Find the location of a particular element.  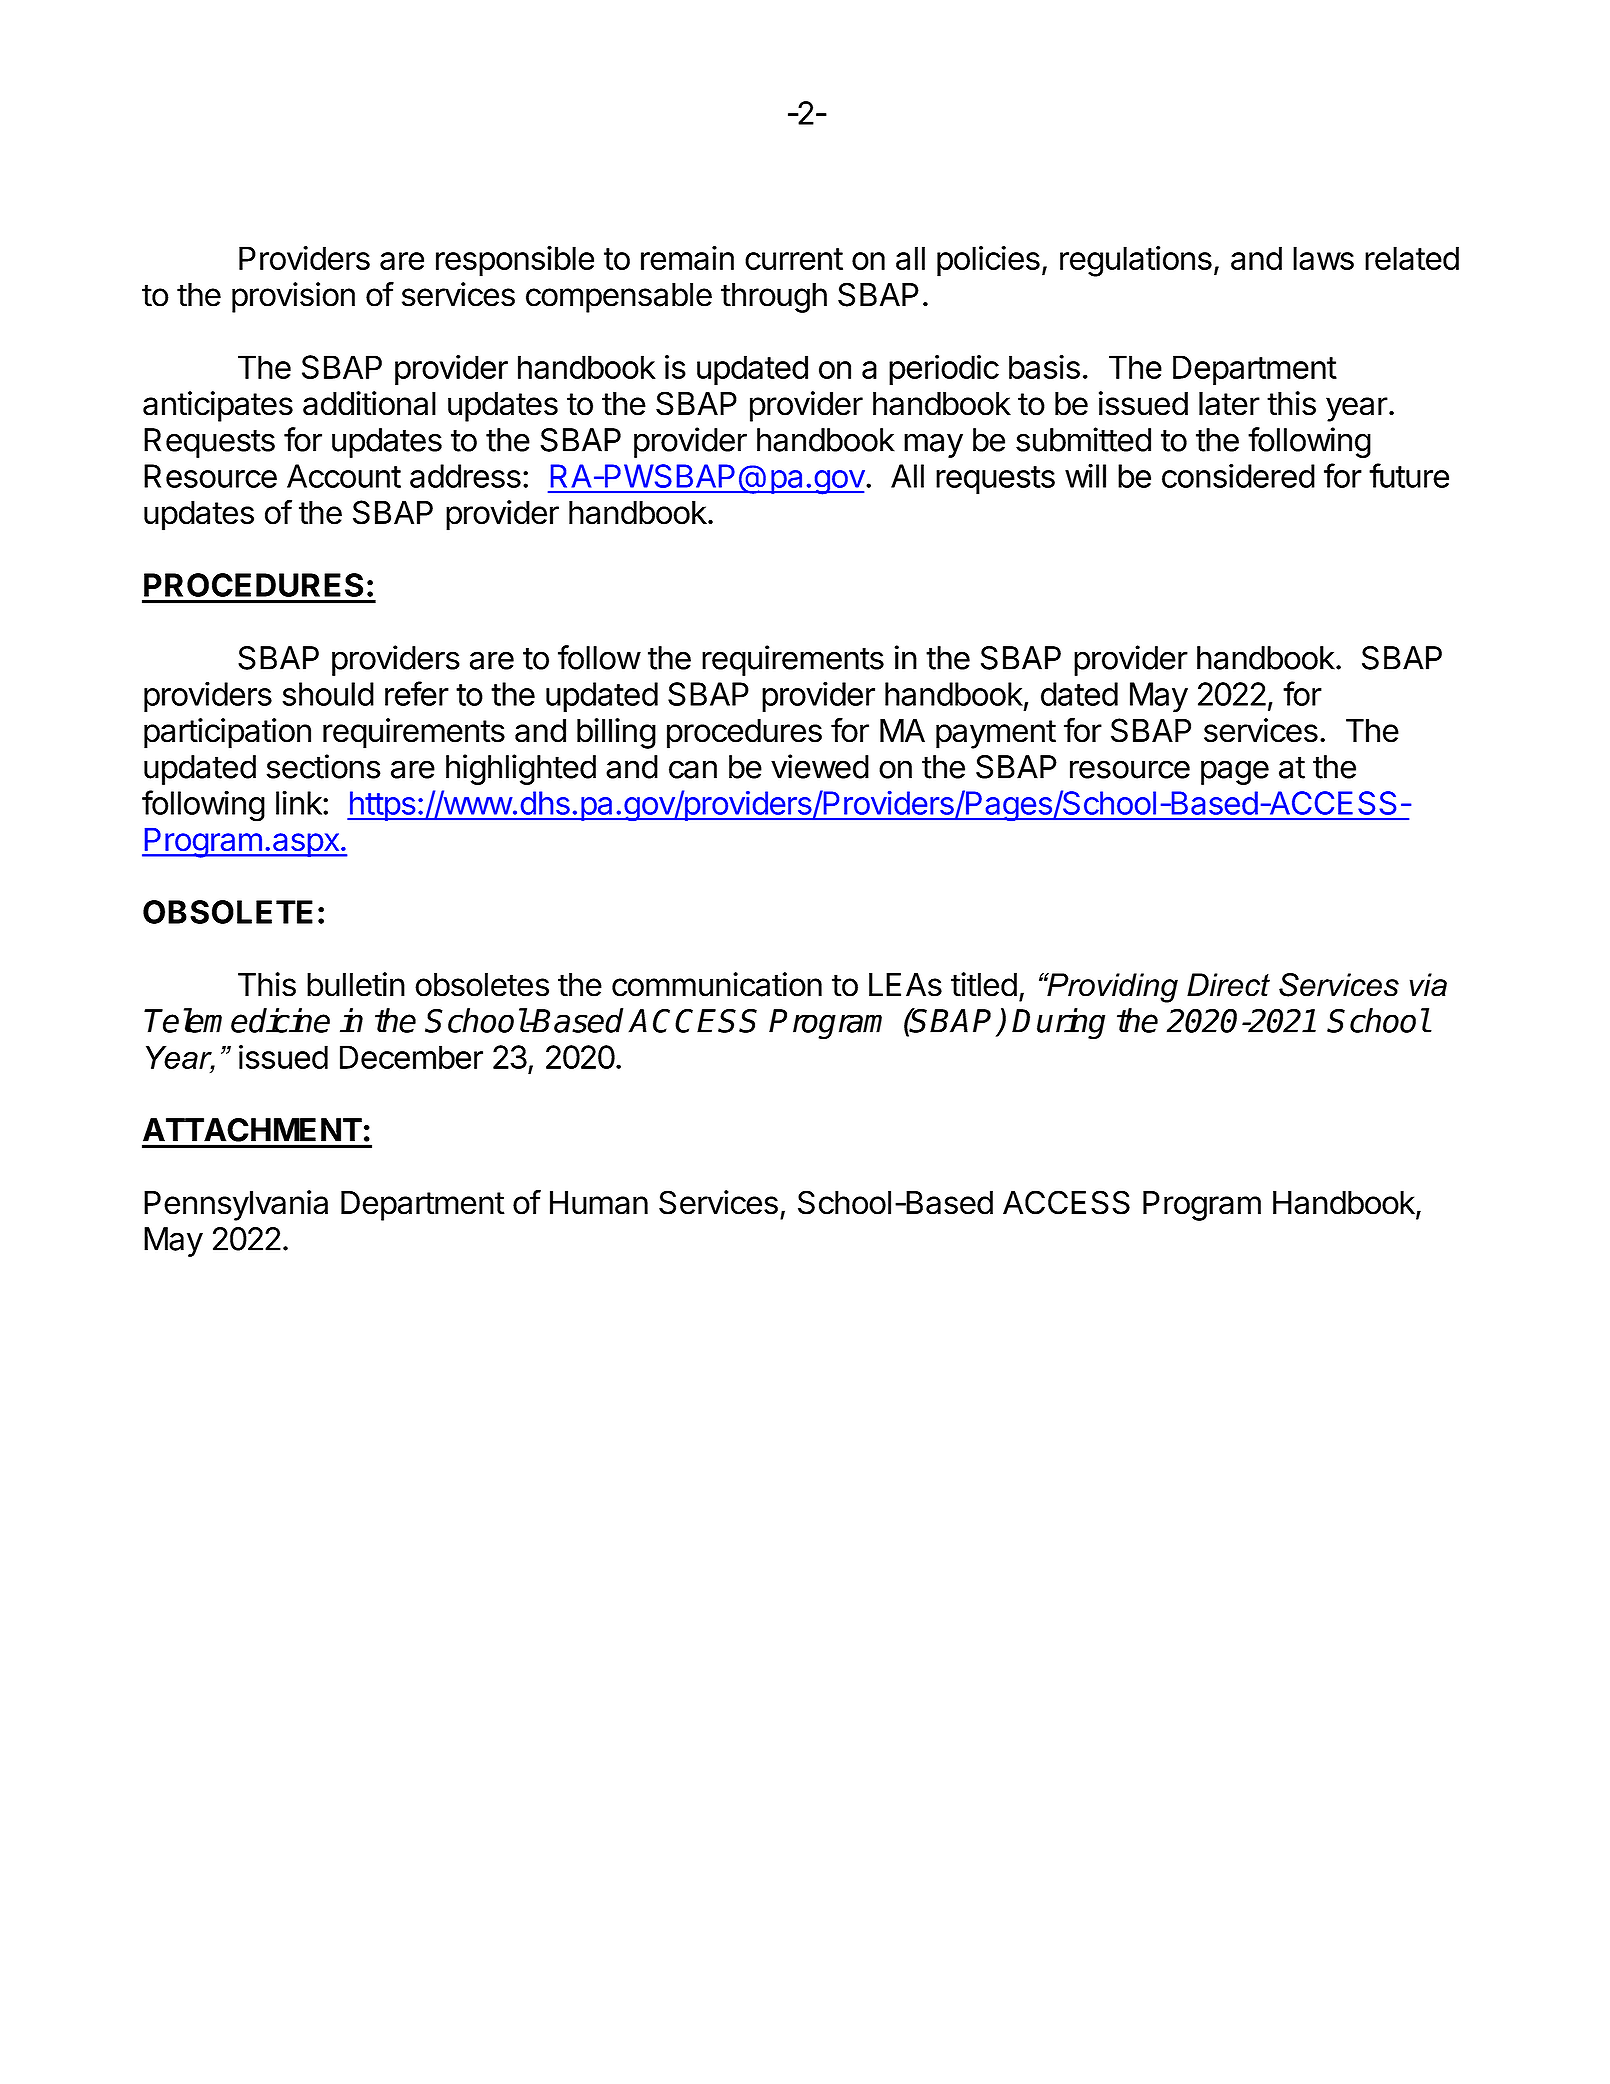

payment is located at coordinates (996, 734).
